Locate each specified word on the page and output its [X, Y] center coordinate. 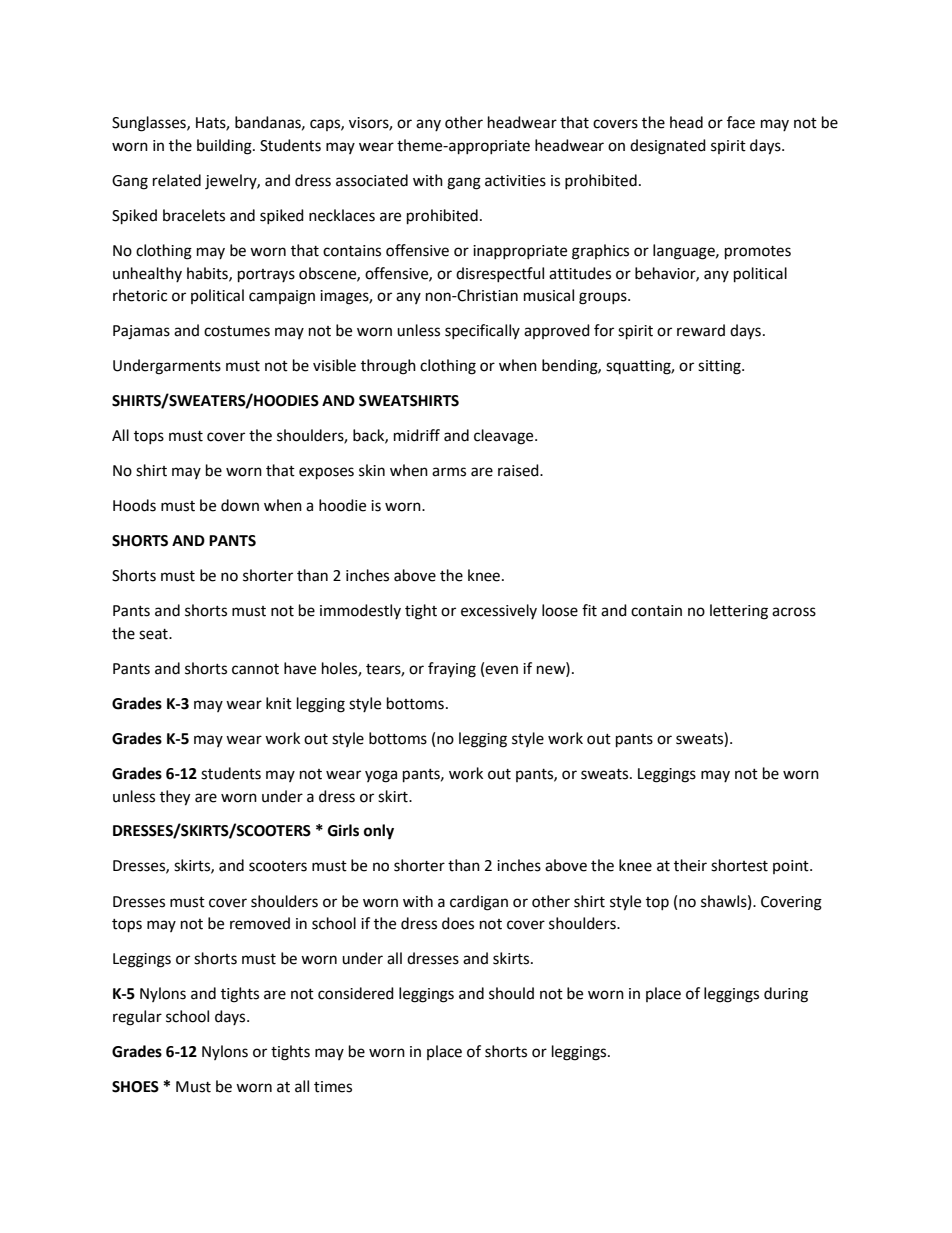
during [786, 995]
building [225, 147]
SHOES [135, 1087]
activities [515, 181]
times [333, 1087]
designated [668, 147]
